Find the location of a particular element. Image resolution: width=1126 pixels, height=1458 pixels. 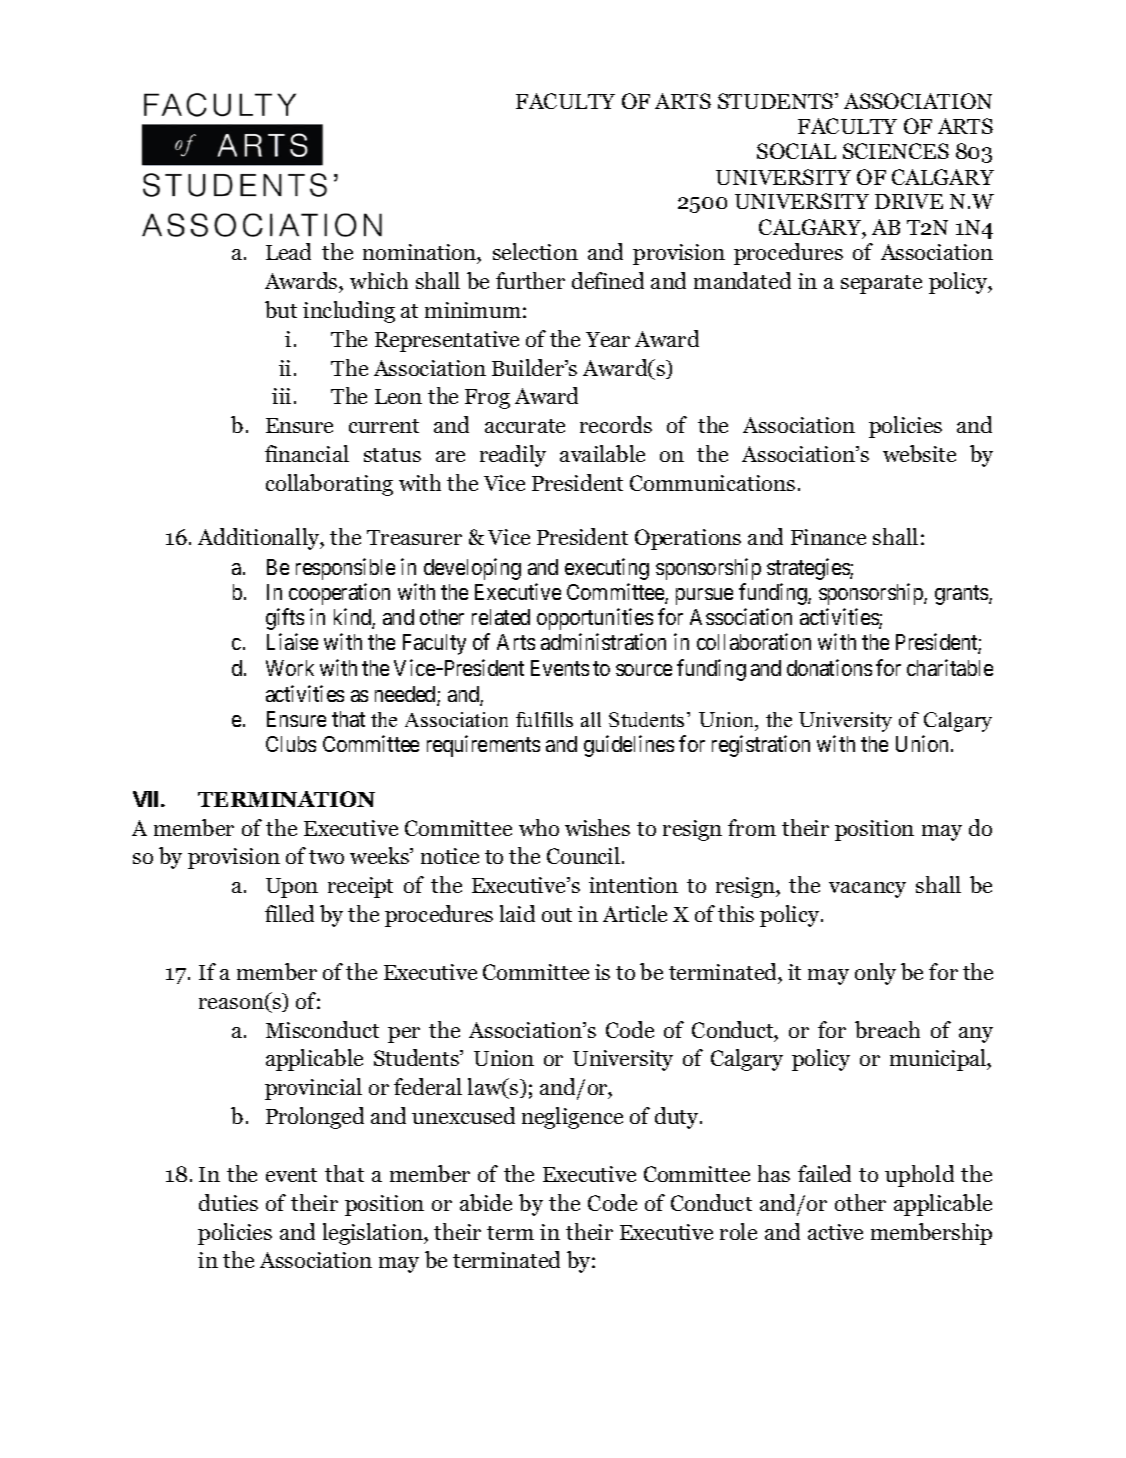

Work is located at coordinates (290, 668).
